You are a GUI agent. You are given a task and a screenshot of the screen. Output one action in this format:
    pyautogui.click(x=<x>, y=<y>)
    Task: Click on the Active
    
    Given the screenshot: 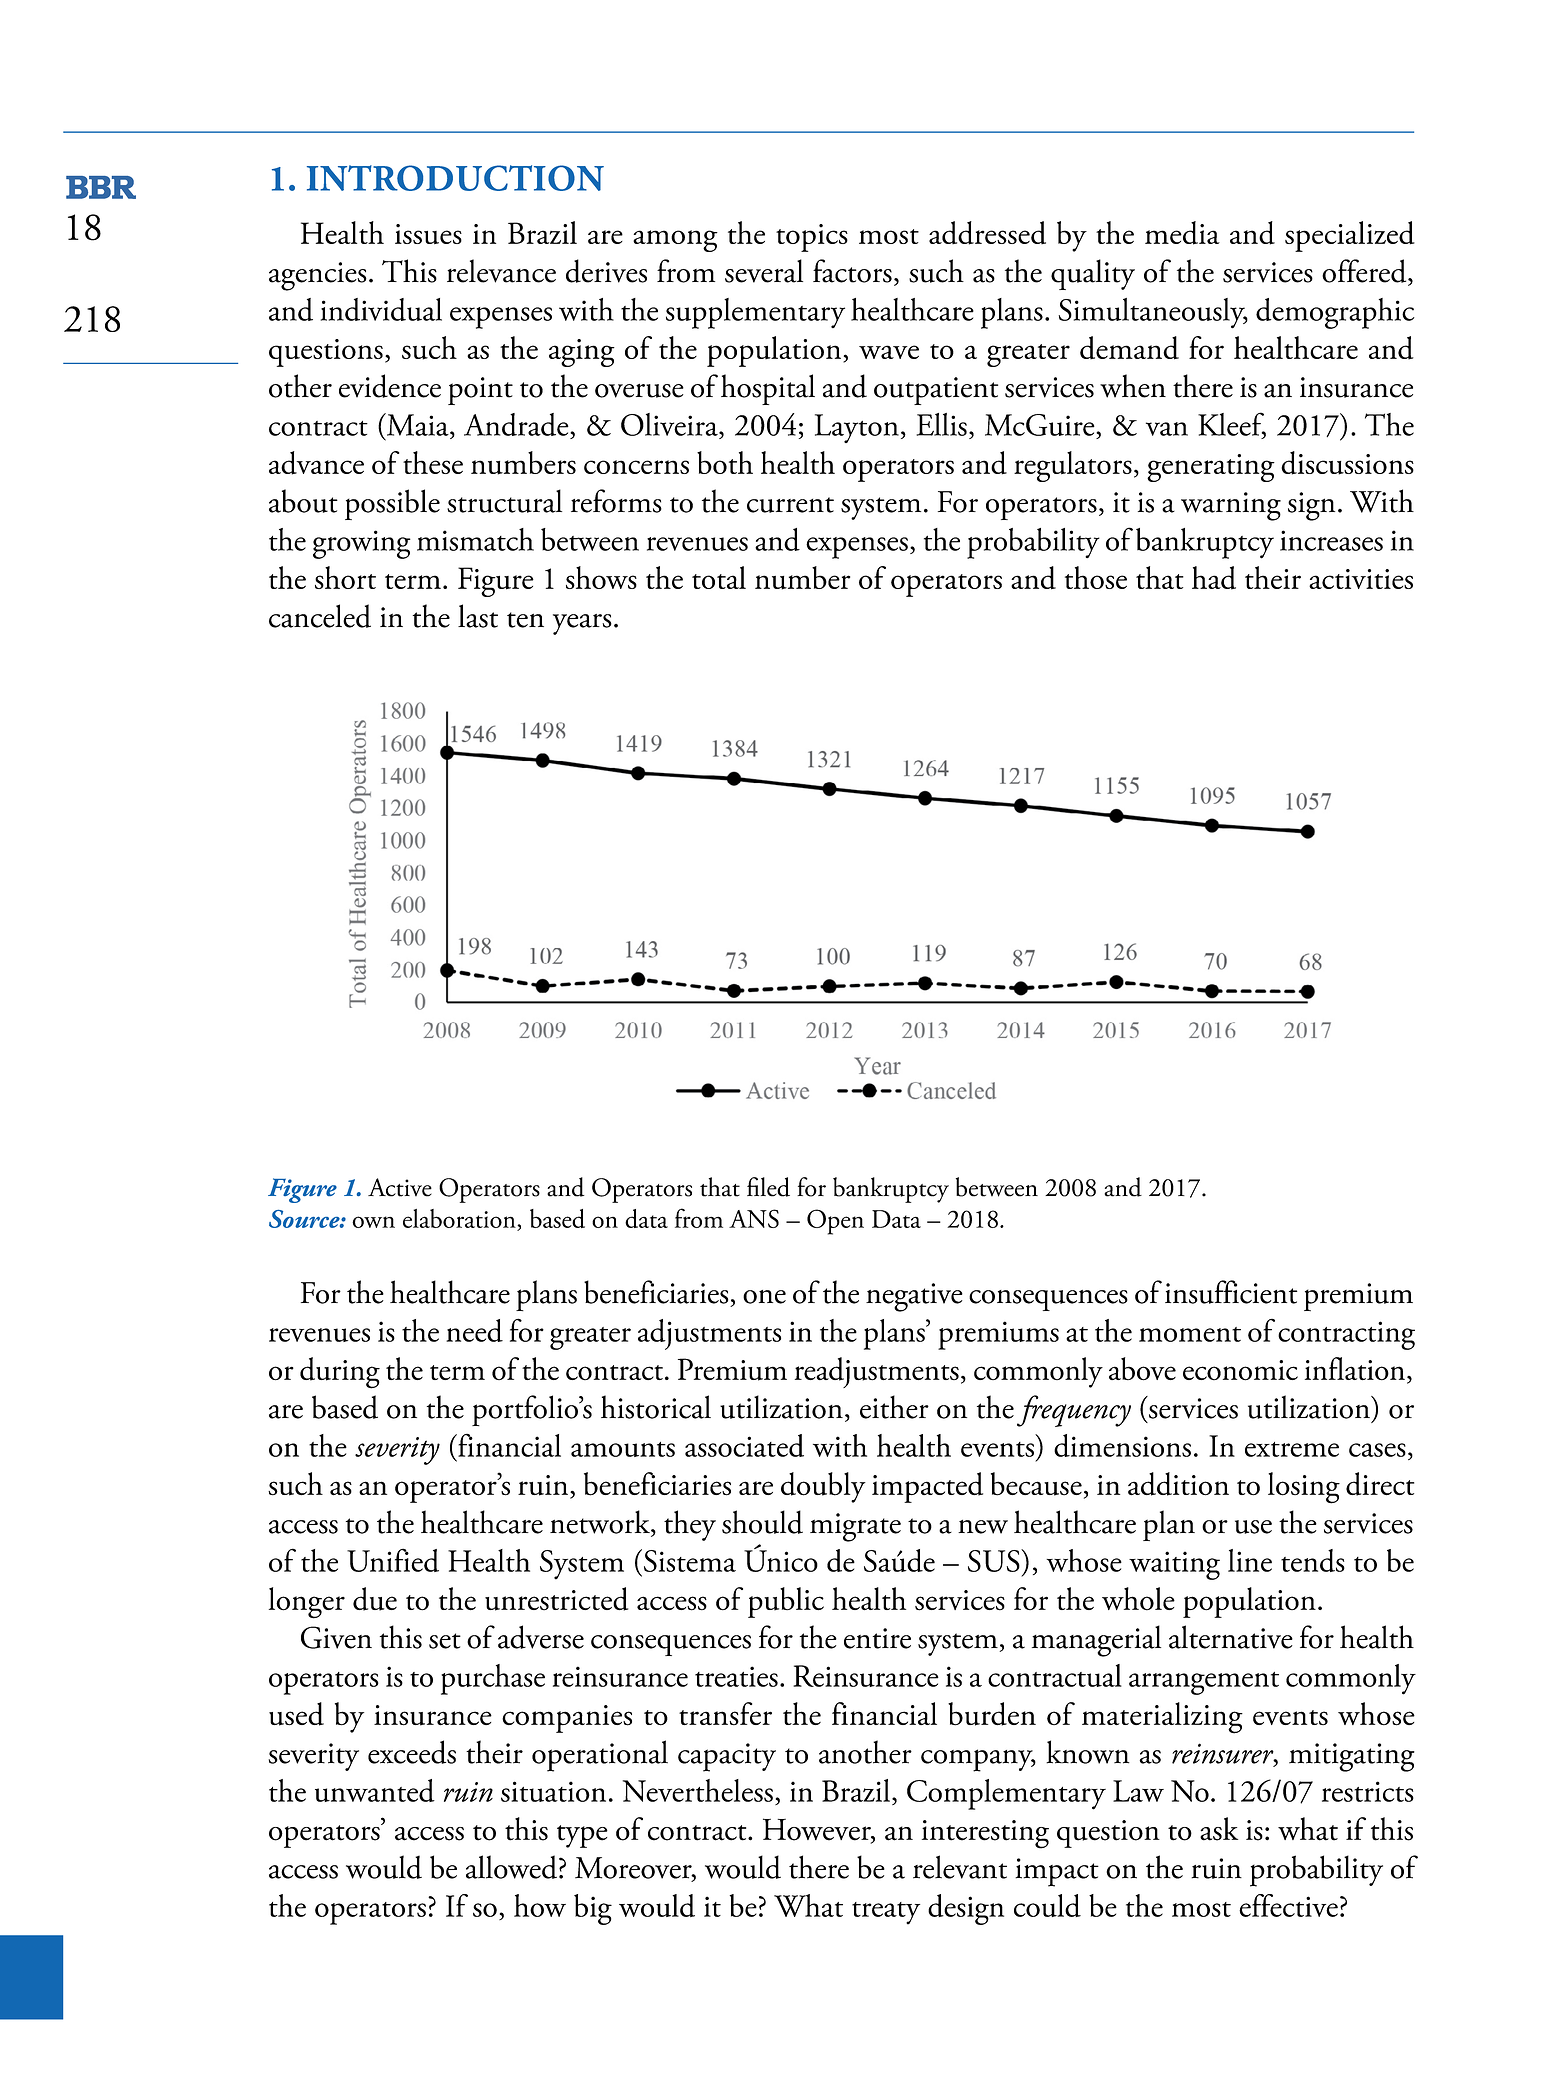 What is the action you would take?
    pyautogui.click(x=400, y=1187)
